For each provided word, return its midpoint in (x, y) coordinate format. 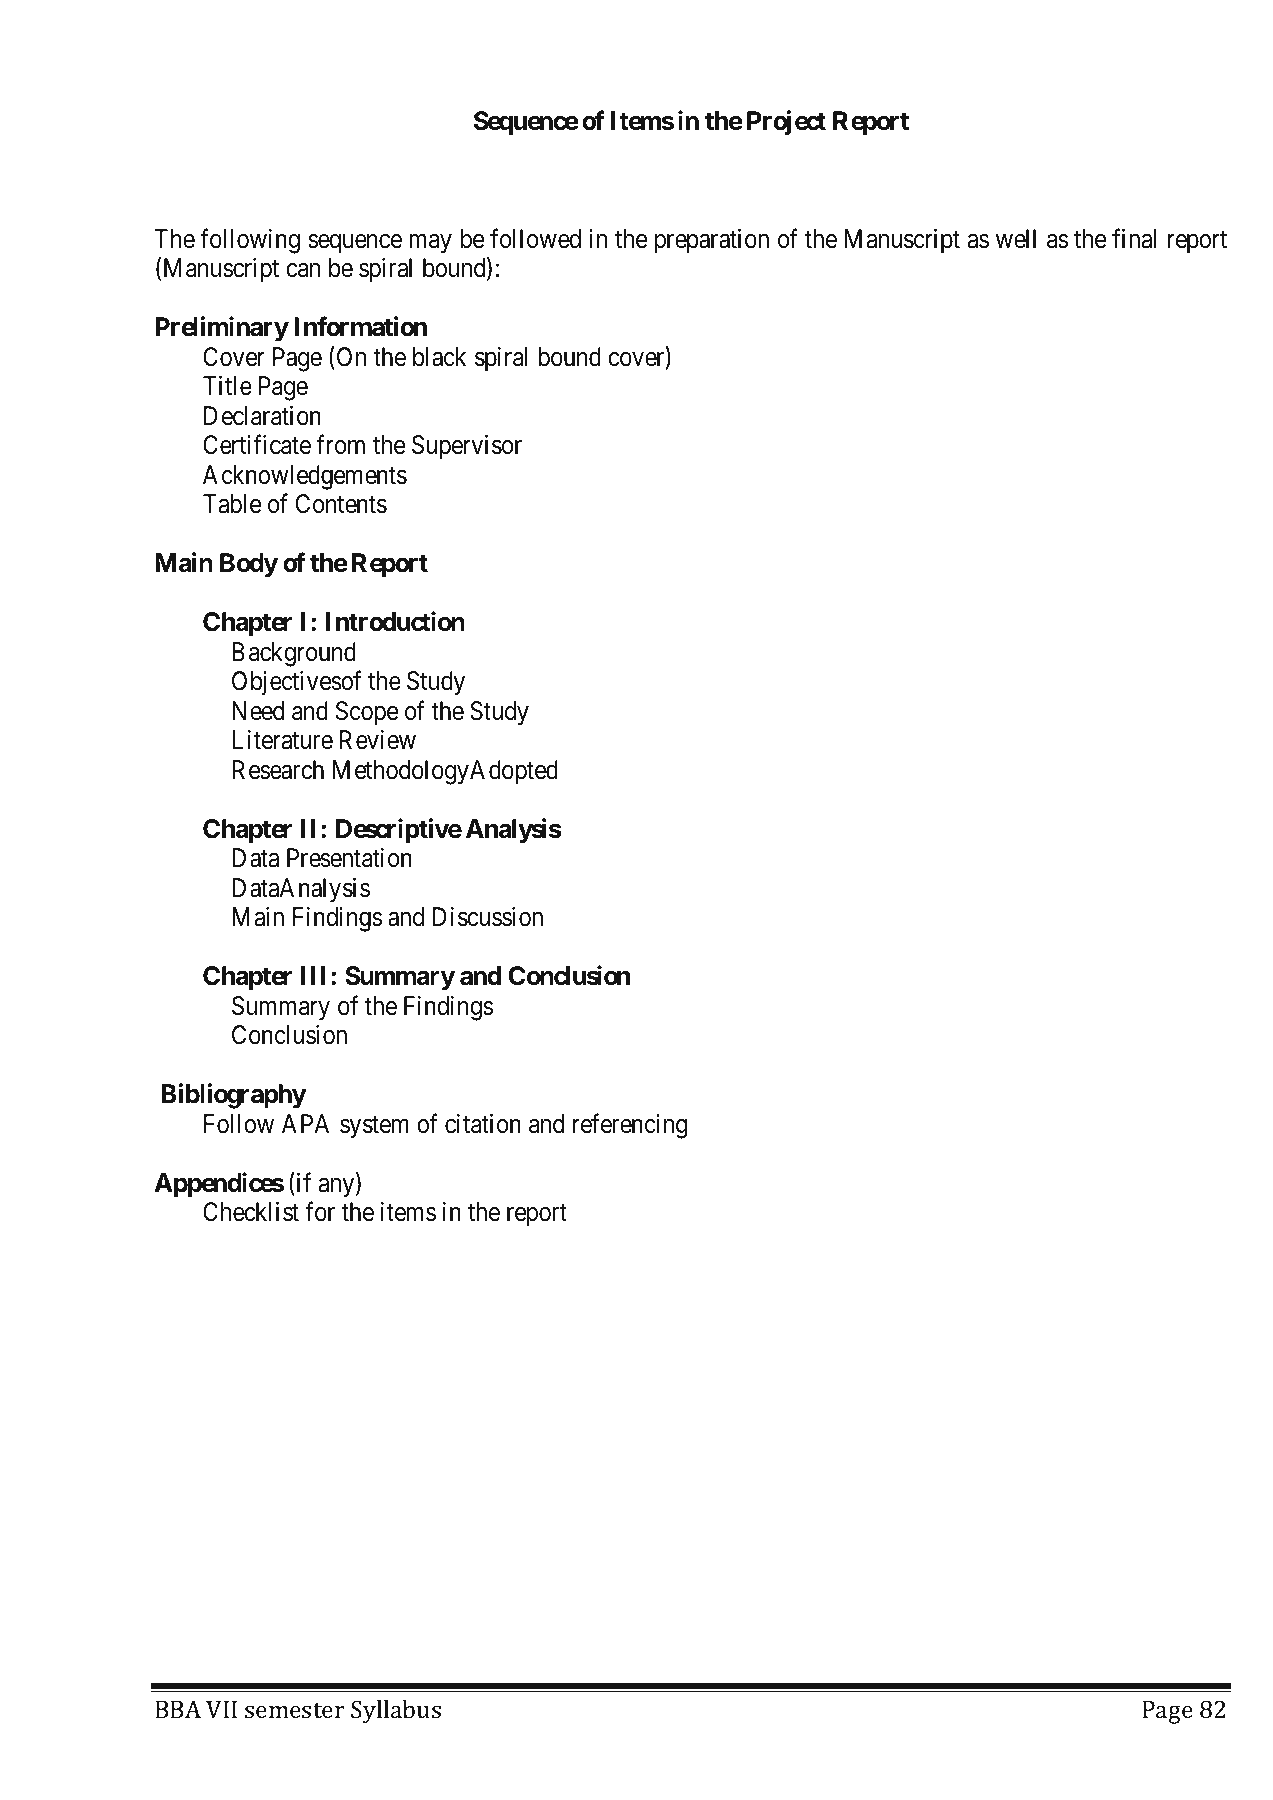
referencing (630, 1126)
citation (483, 1124)
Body (249, 565)
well (1016, 239)
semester (294, 1710)
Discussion (488, 917)
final (1134, 238)
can (303, 270)
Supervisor (467, 447)
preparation (712, 241)
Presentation (349, 858)
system (374, 1127)
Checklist (251, 1212)
